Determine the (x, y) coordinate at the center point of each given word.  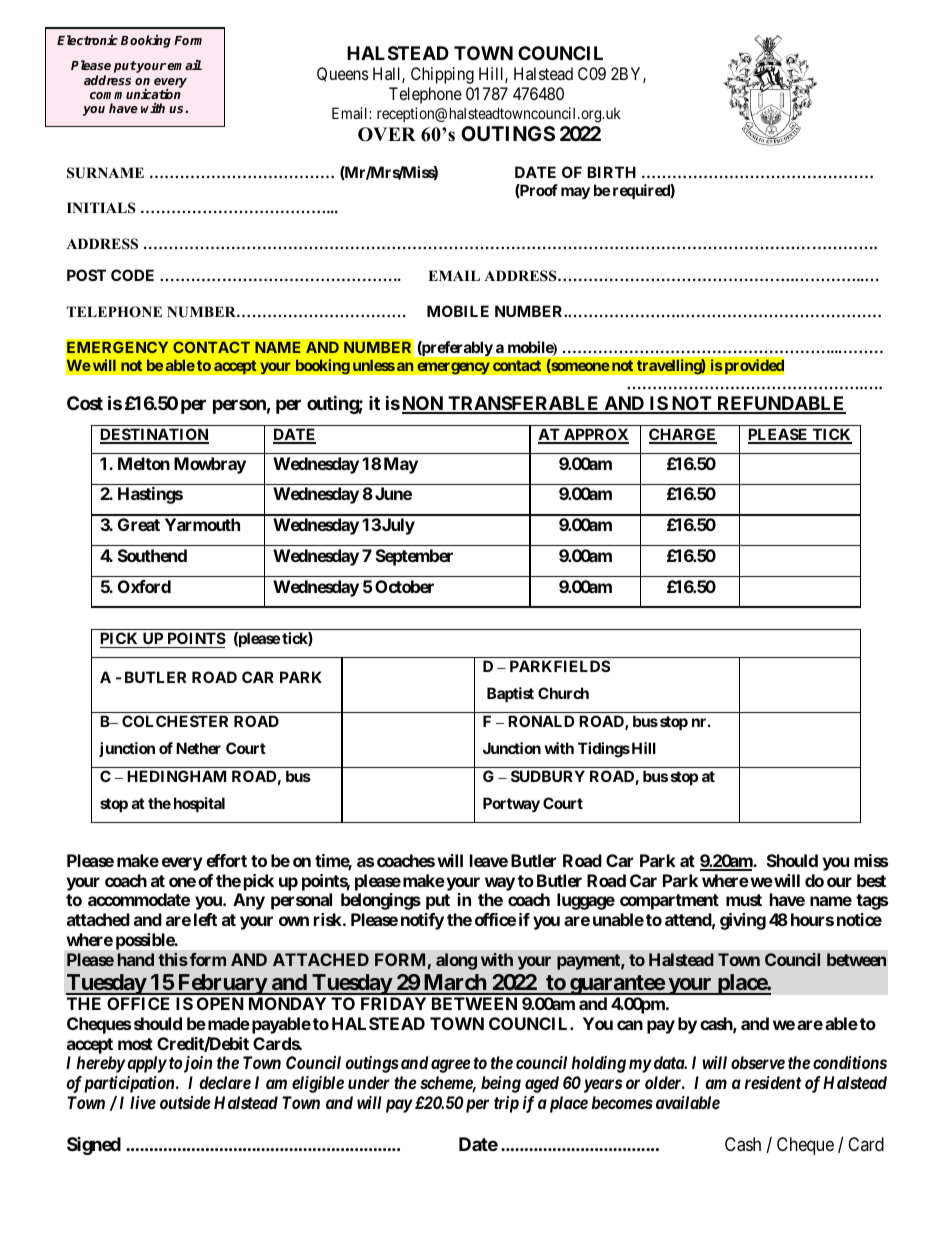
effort (226, 860)
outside (185, 1102)
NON (424, 404)
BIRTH (611, 172)
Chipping (442, 75)
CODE (132, 275)
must (744, 900)
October (404, 586)
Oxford (144, 586)
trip (506, 1104)
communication (135, 94)
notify (422, 921)
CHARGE (683, 436)
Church (563, 693)
